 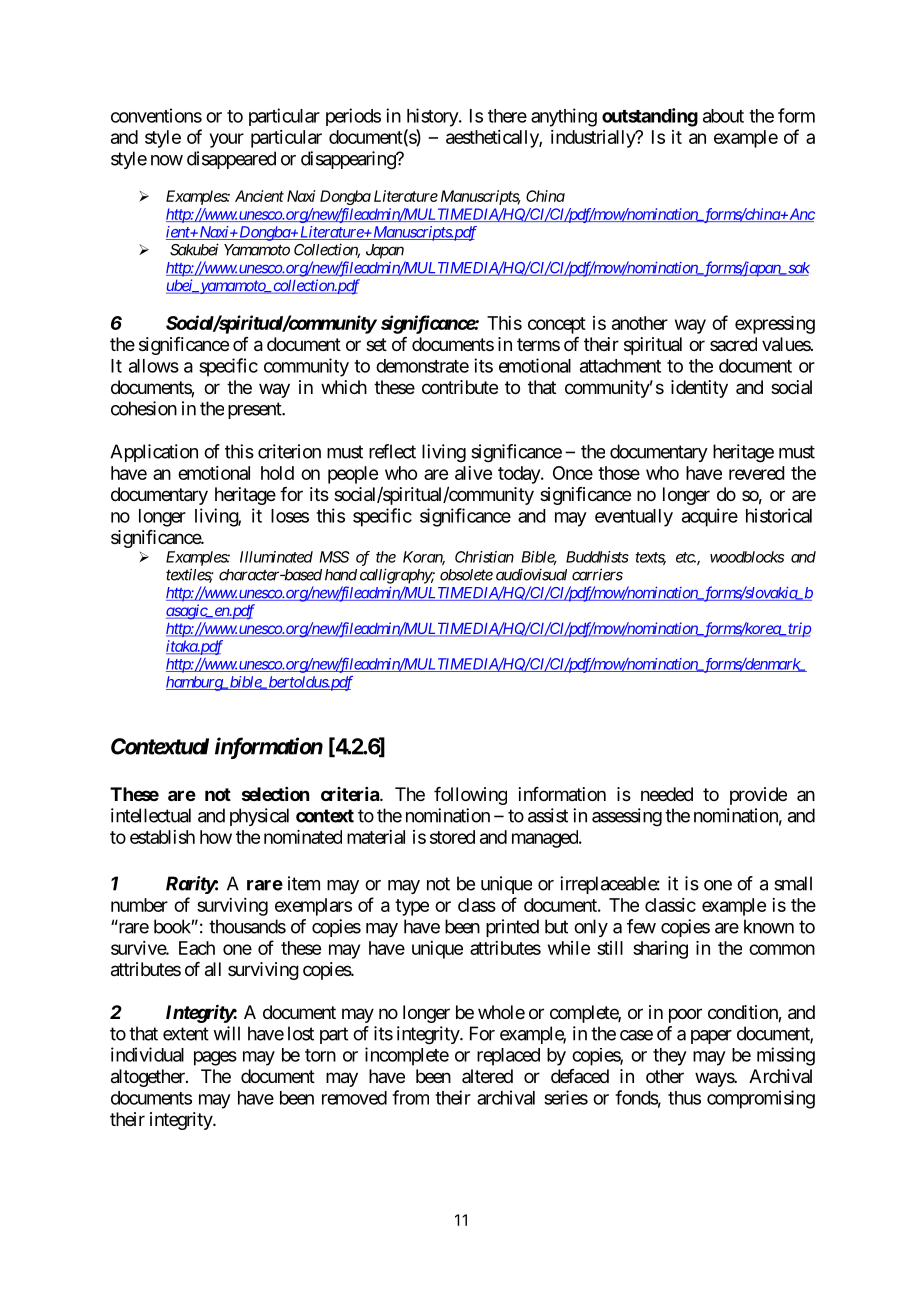 What do you see at coordinates (255, 410) in the image?
I see `present` at bounding box center [255, 410].
